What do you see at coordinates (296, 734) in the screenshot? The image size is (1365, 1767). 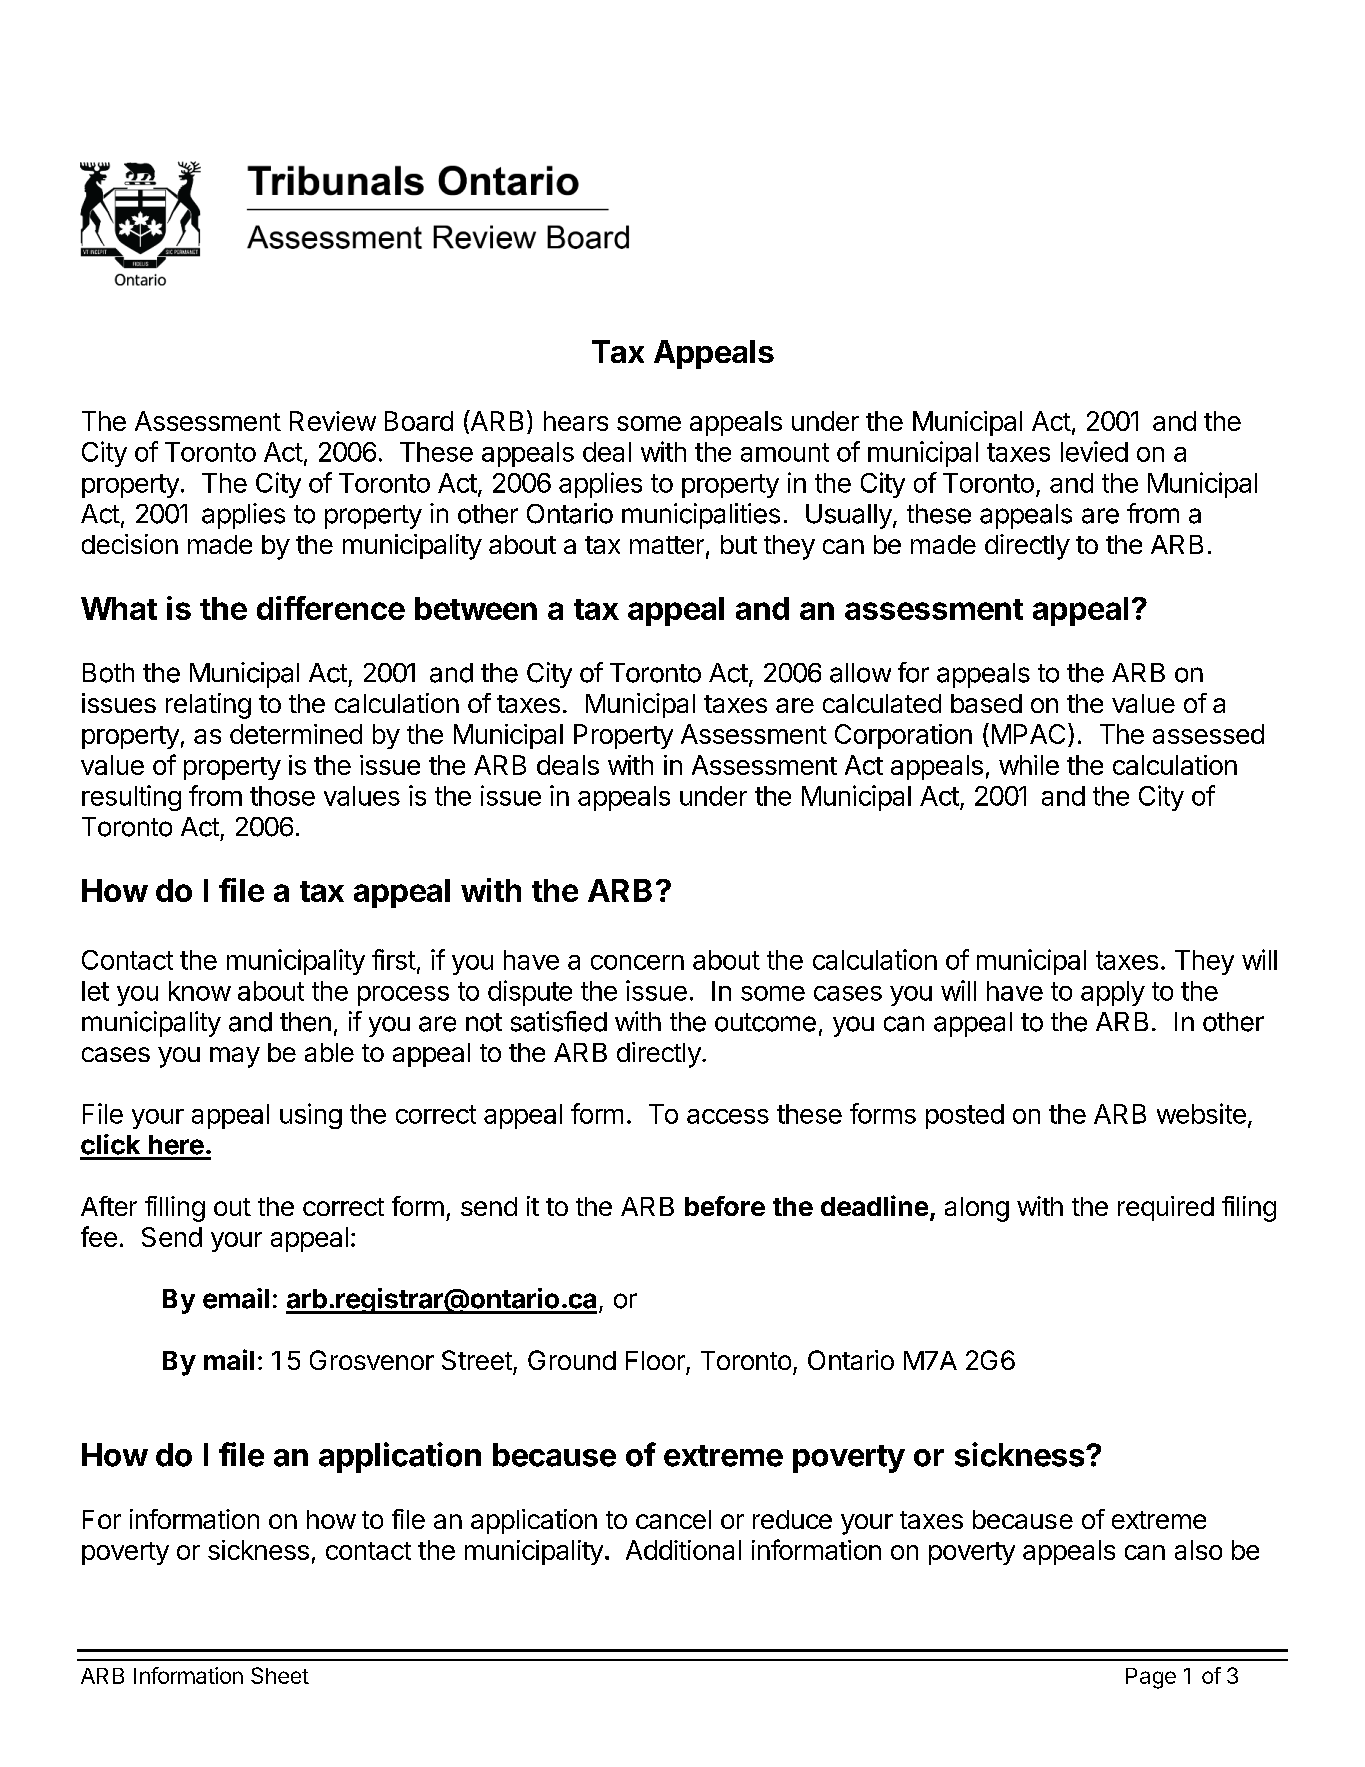 I see `determined` at bounding box center [296, 734].
